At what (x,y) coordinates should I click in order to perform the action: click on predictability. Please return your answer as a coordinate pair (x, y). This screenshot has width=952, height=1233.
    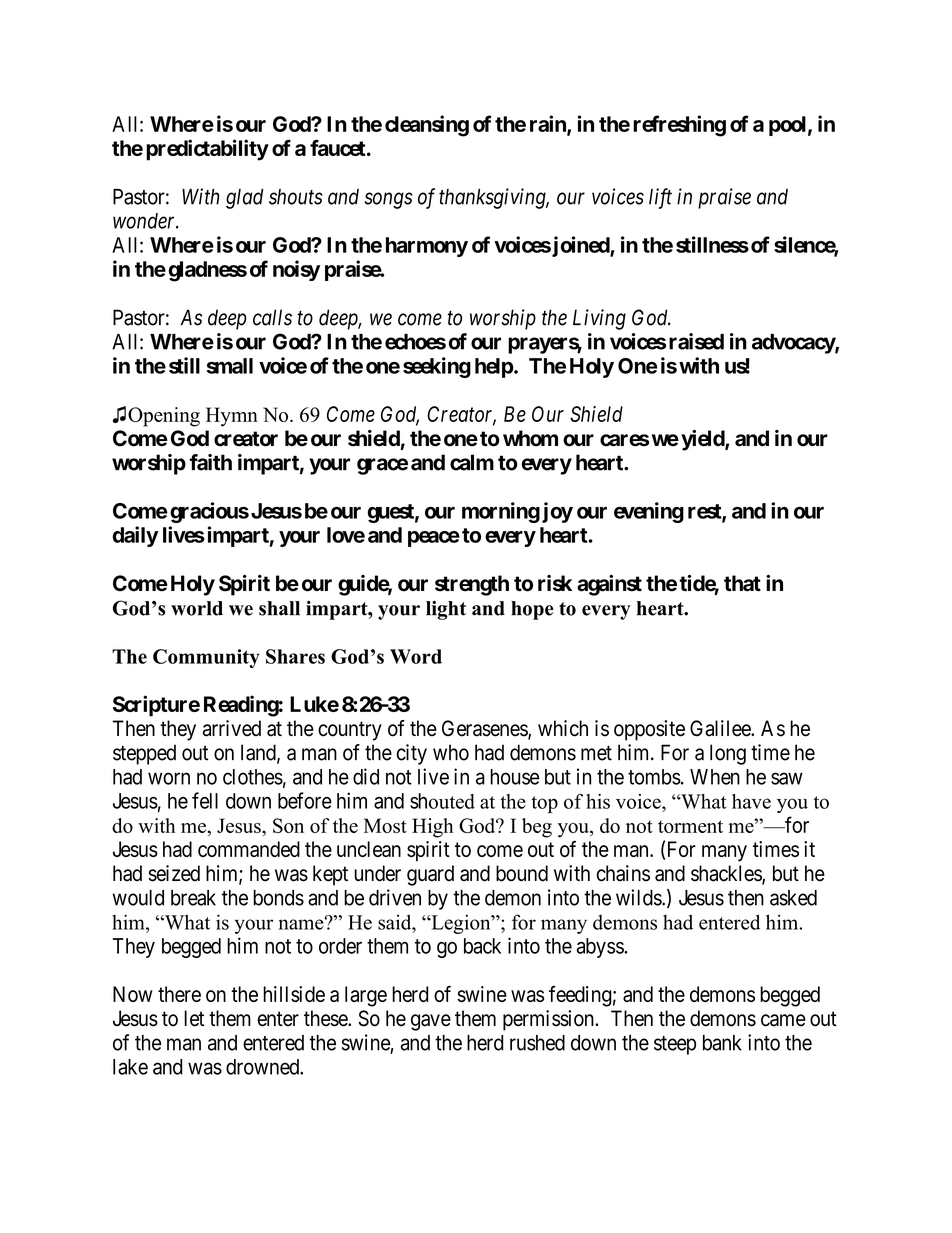
    Looking at the image, I should click on (207, 150).
